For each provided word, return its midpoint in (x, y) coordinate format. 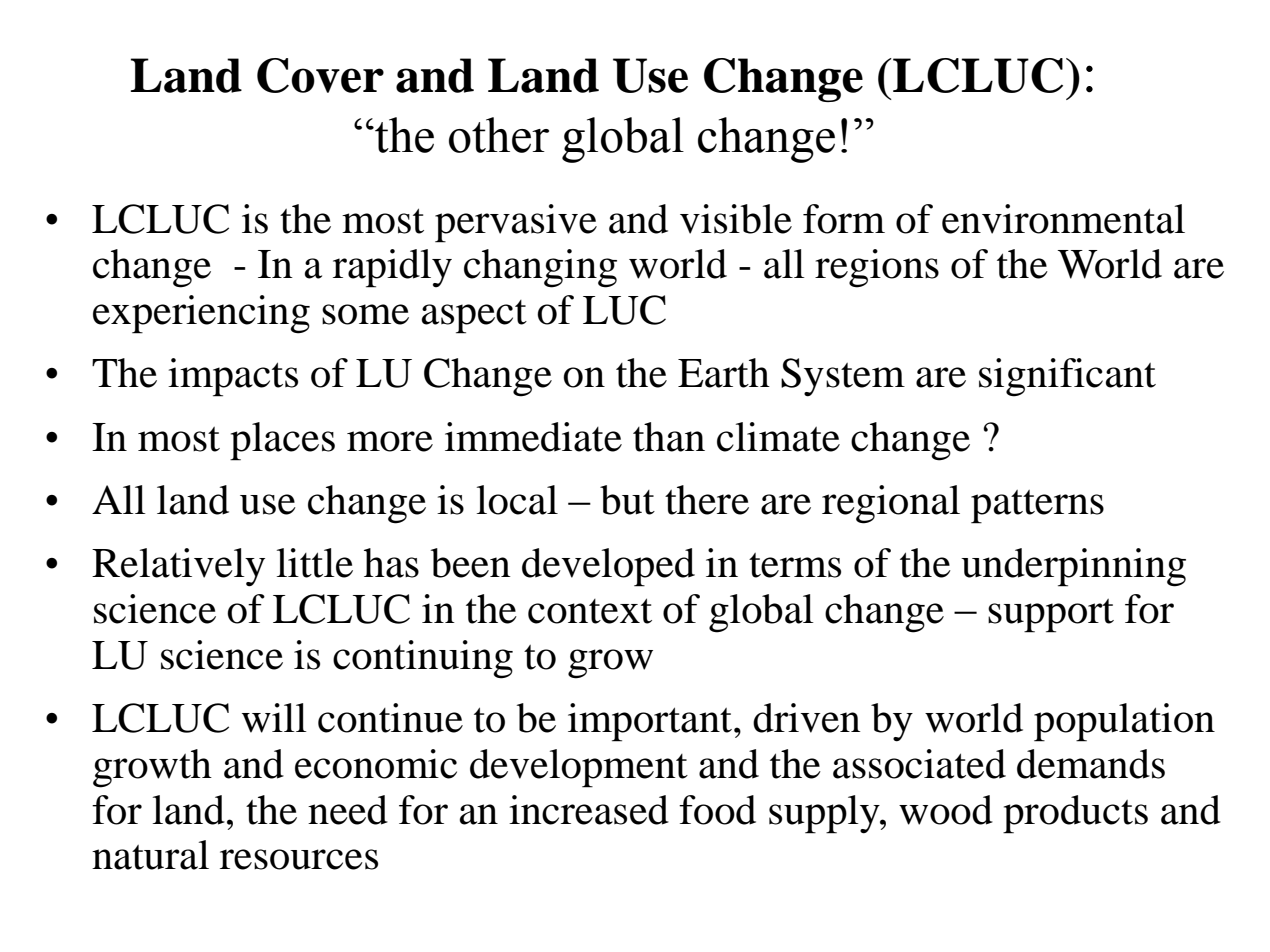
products (1075, 814)
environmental (1063, 219)
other (499, 135)
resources (299, 859)
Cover (320, 75)
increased (589, 810)
